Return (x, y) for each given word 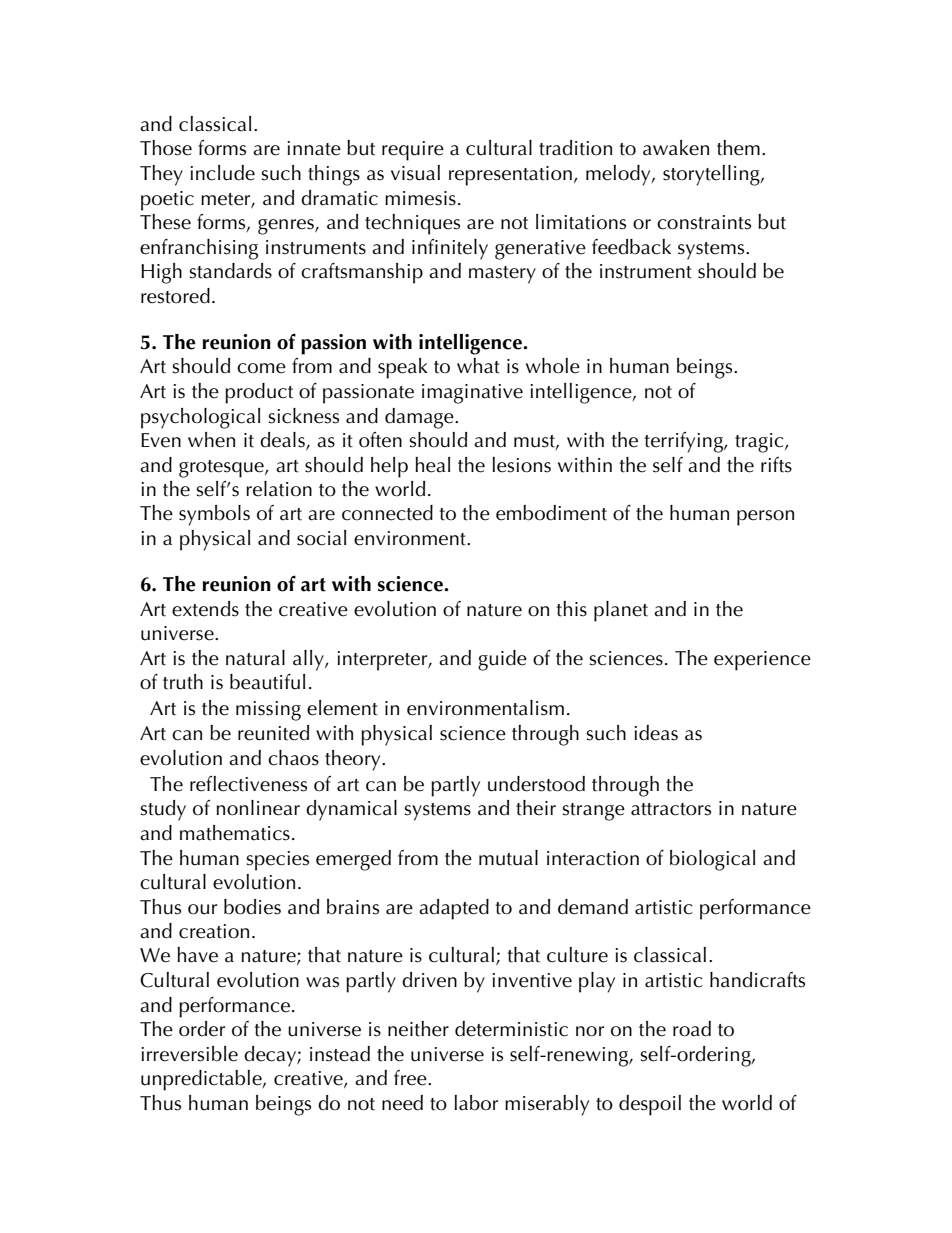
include (222, 173)
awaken (676, 148)
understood (536, 784)
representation (510, 176)
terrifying (685, 442)
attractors (671, 809)
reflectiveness (248, 784)
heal (432, 465)
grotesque (222, 469)
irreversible (189, 1054)
